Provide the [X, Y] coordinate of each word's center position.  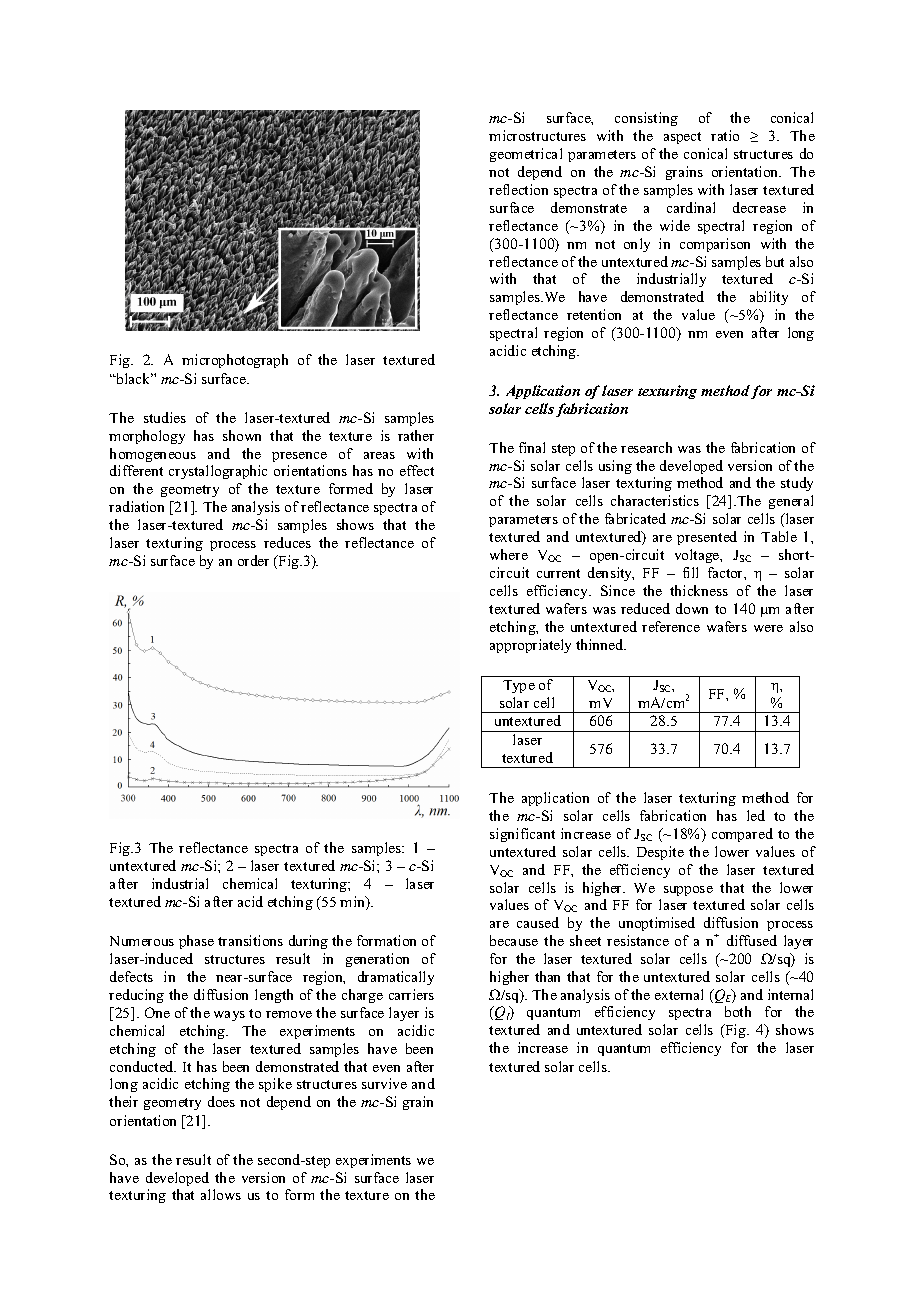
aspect [682, 138]
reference [671, 626]
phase [196, 942]
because [514, 940]
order [253, 560]
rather [416, 435]
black [133, 378]
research [646, 447]
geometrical [526, 155]
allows [221, 1194]
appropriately [530, 646]
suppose [688, 891]
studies [165, 417]
